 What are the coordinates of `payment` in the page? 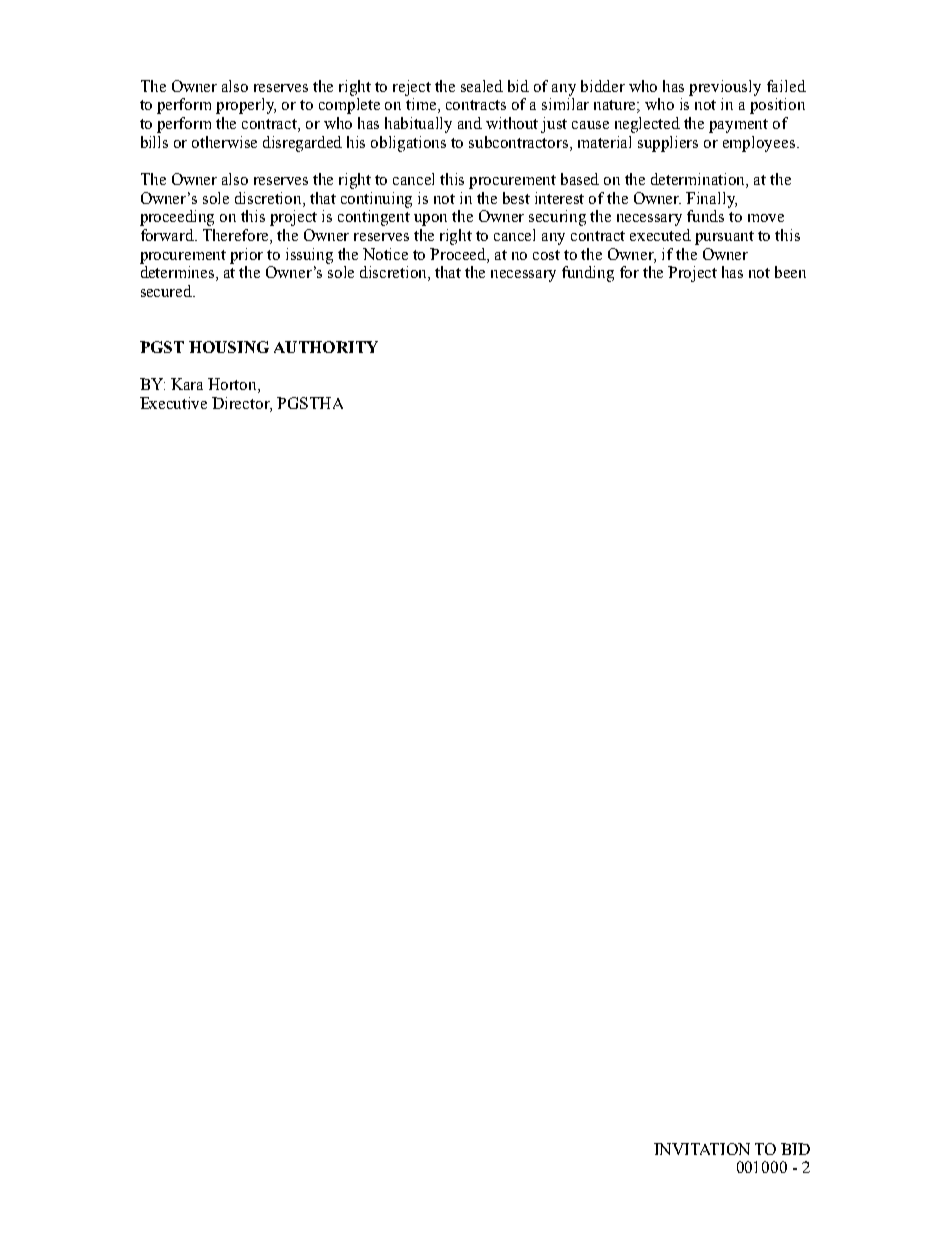 It's located at (738, 126).
